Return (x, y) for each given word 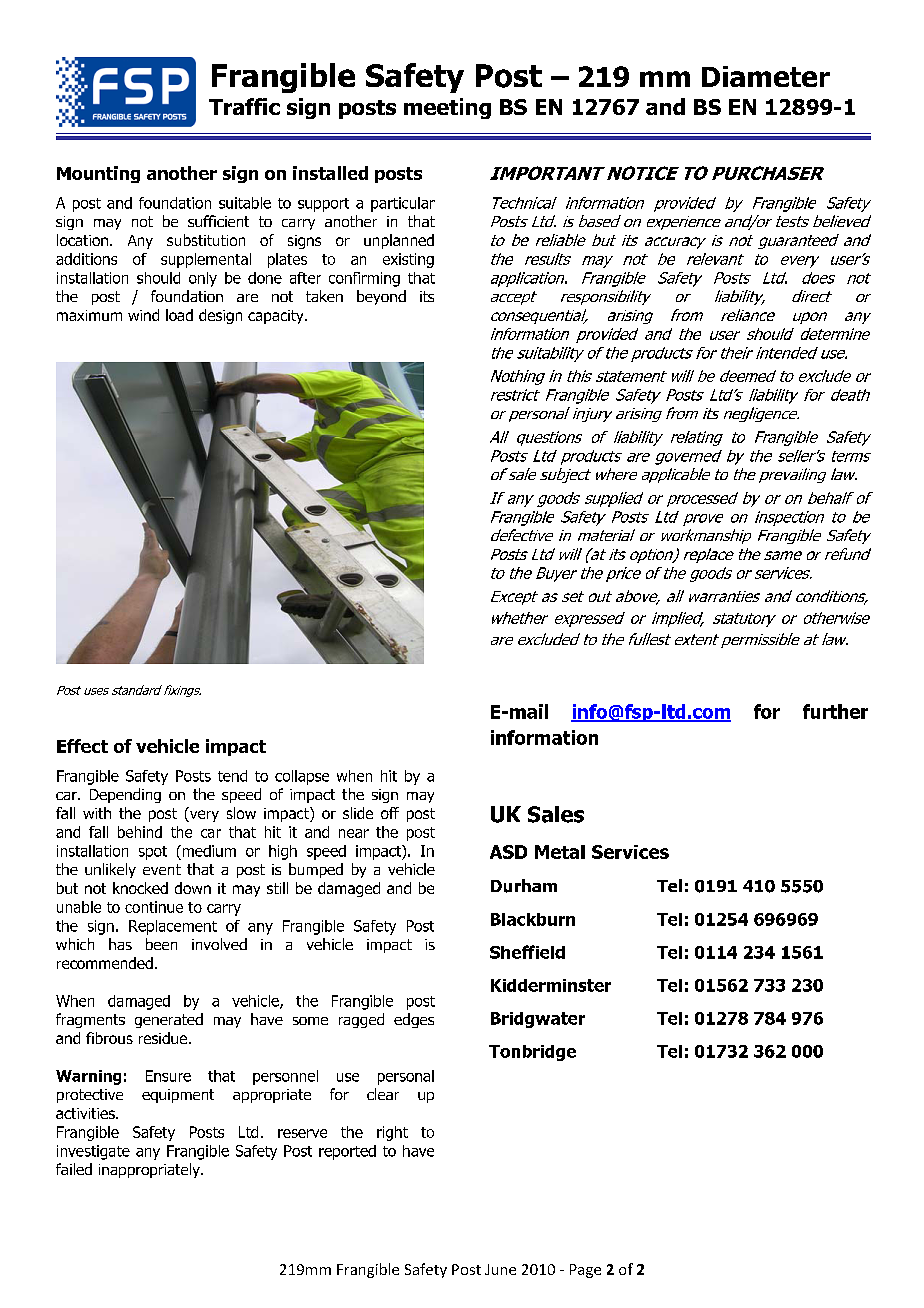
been (161, 944)
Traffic (244, 106)
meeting (447, 108)
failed (74, 1169)
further (835, 711)
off (390, 813)
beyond (381, 297)
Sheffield (527, 952)
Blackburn (533, 919)
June (500, 1269)
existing (408, 260)
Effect (82, 746)
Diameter (766, 76)
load (179, 315)
